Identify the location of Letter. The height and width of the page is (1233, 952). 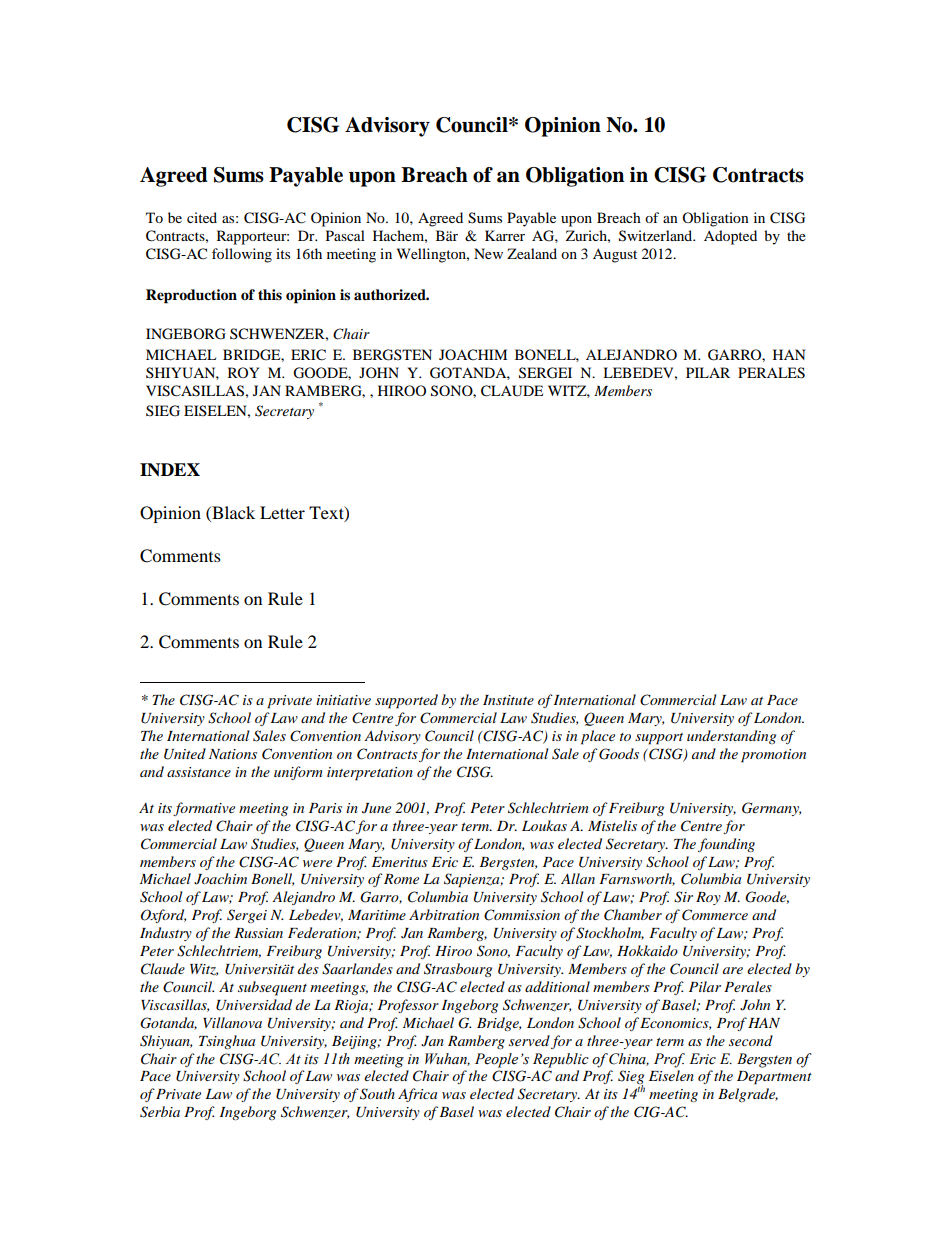
(282, 512).
